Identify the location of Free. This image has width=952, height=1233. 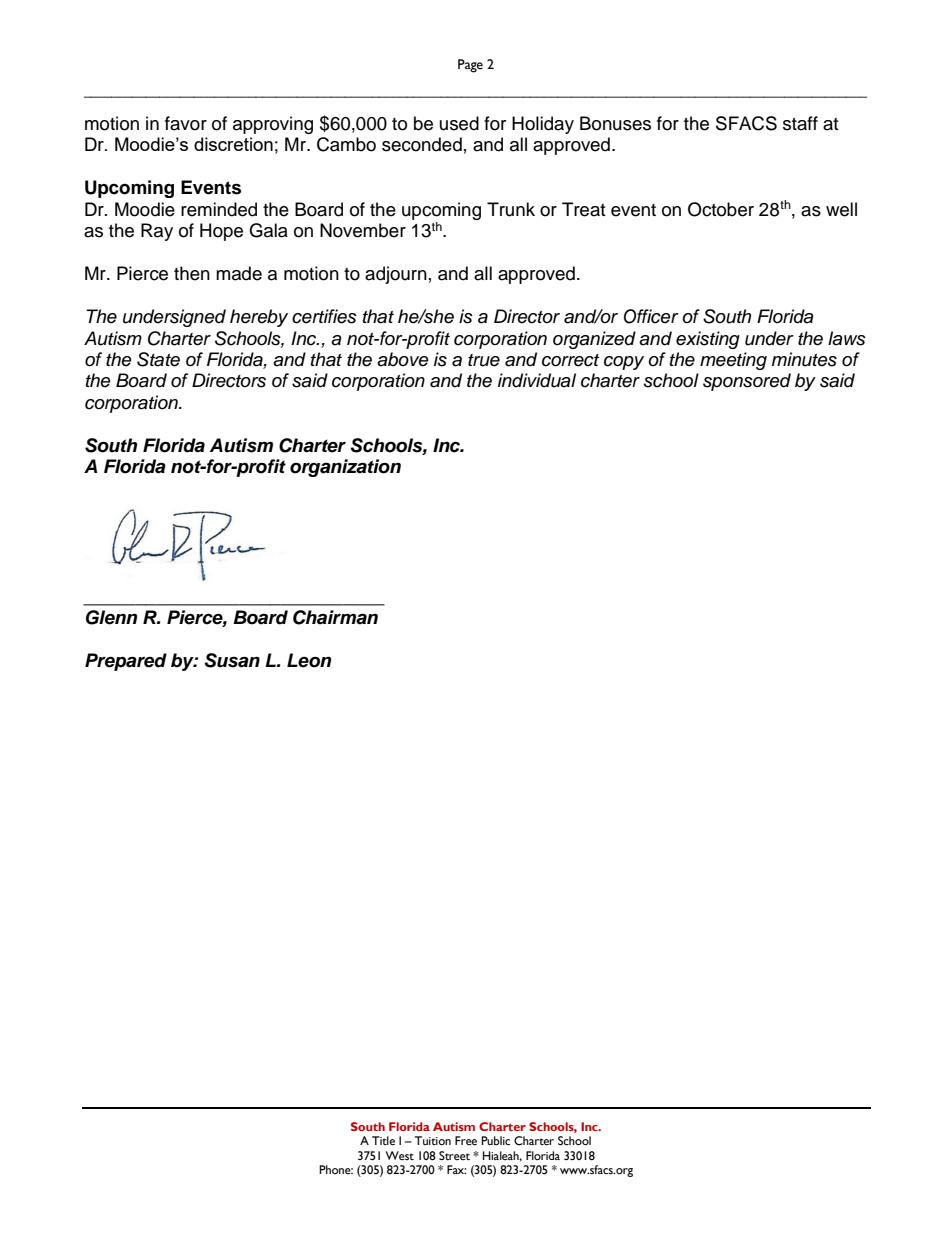
(466, 1141).
